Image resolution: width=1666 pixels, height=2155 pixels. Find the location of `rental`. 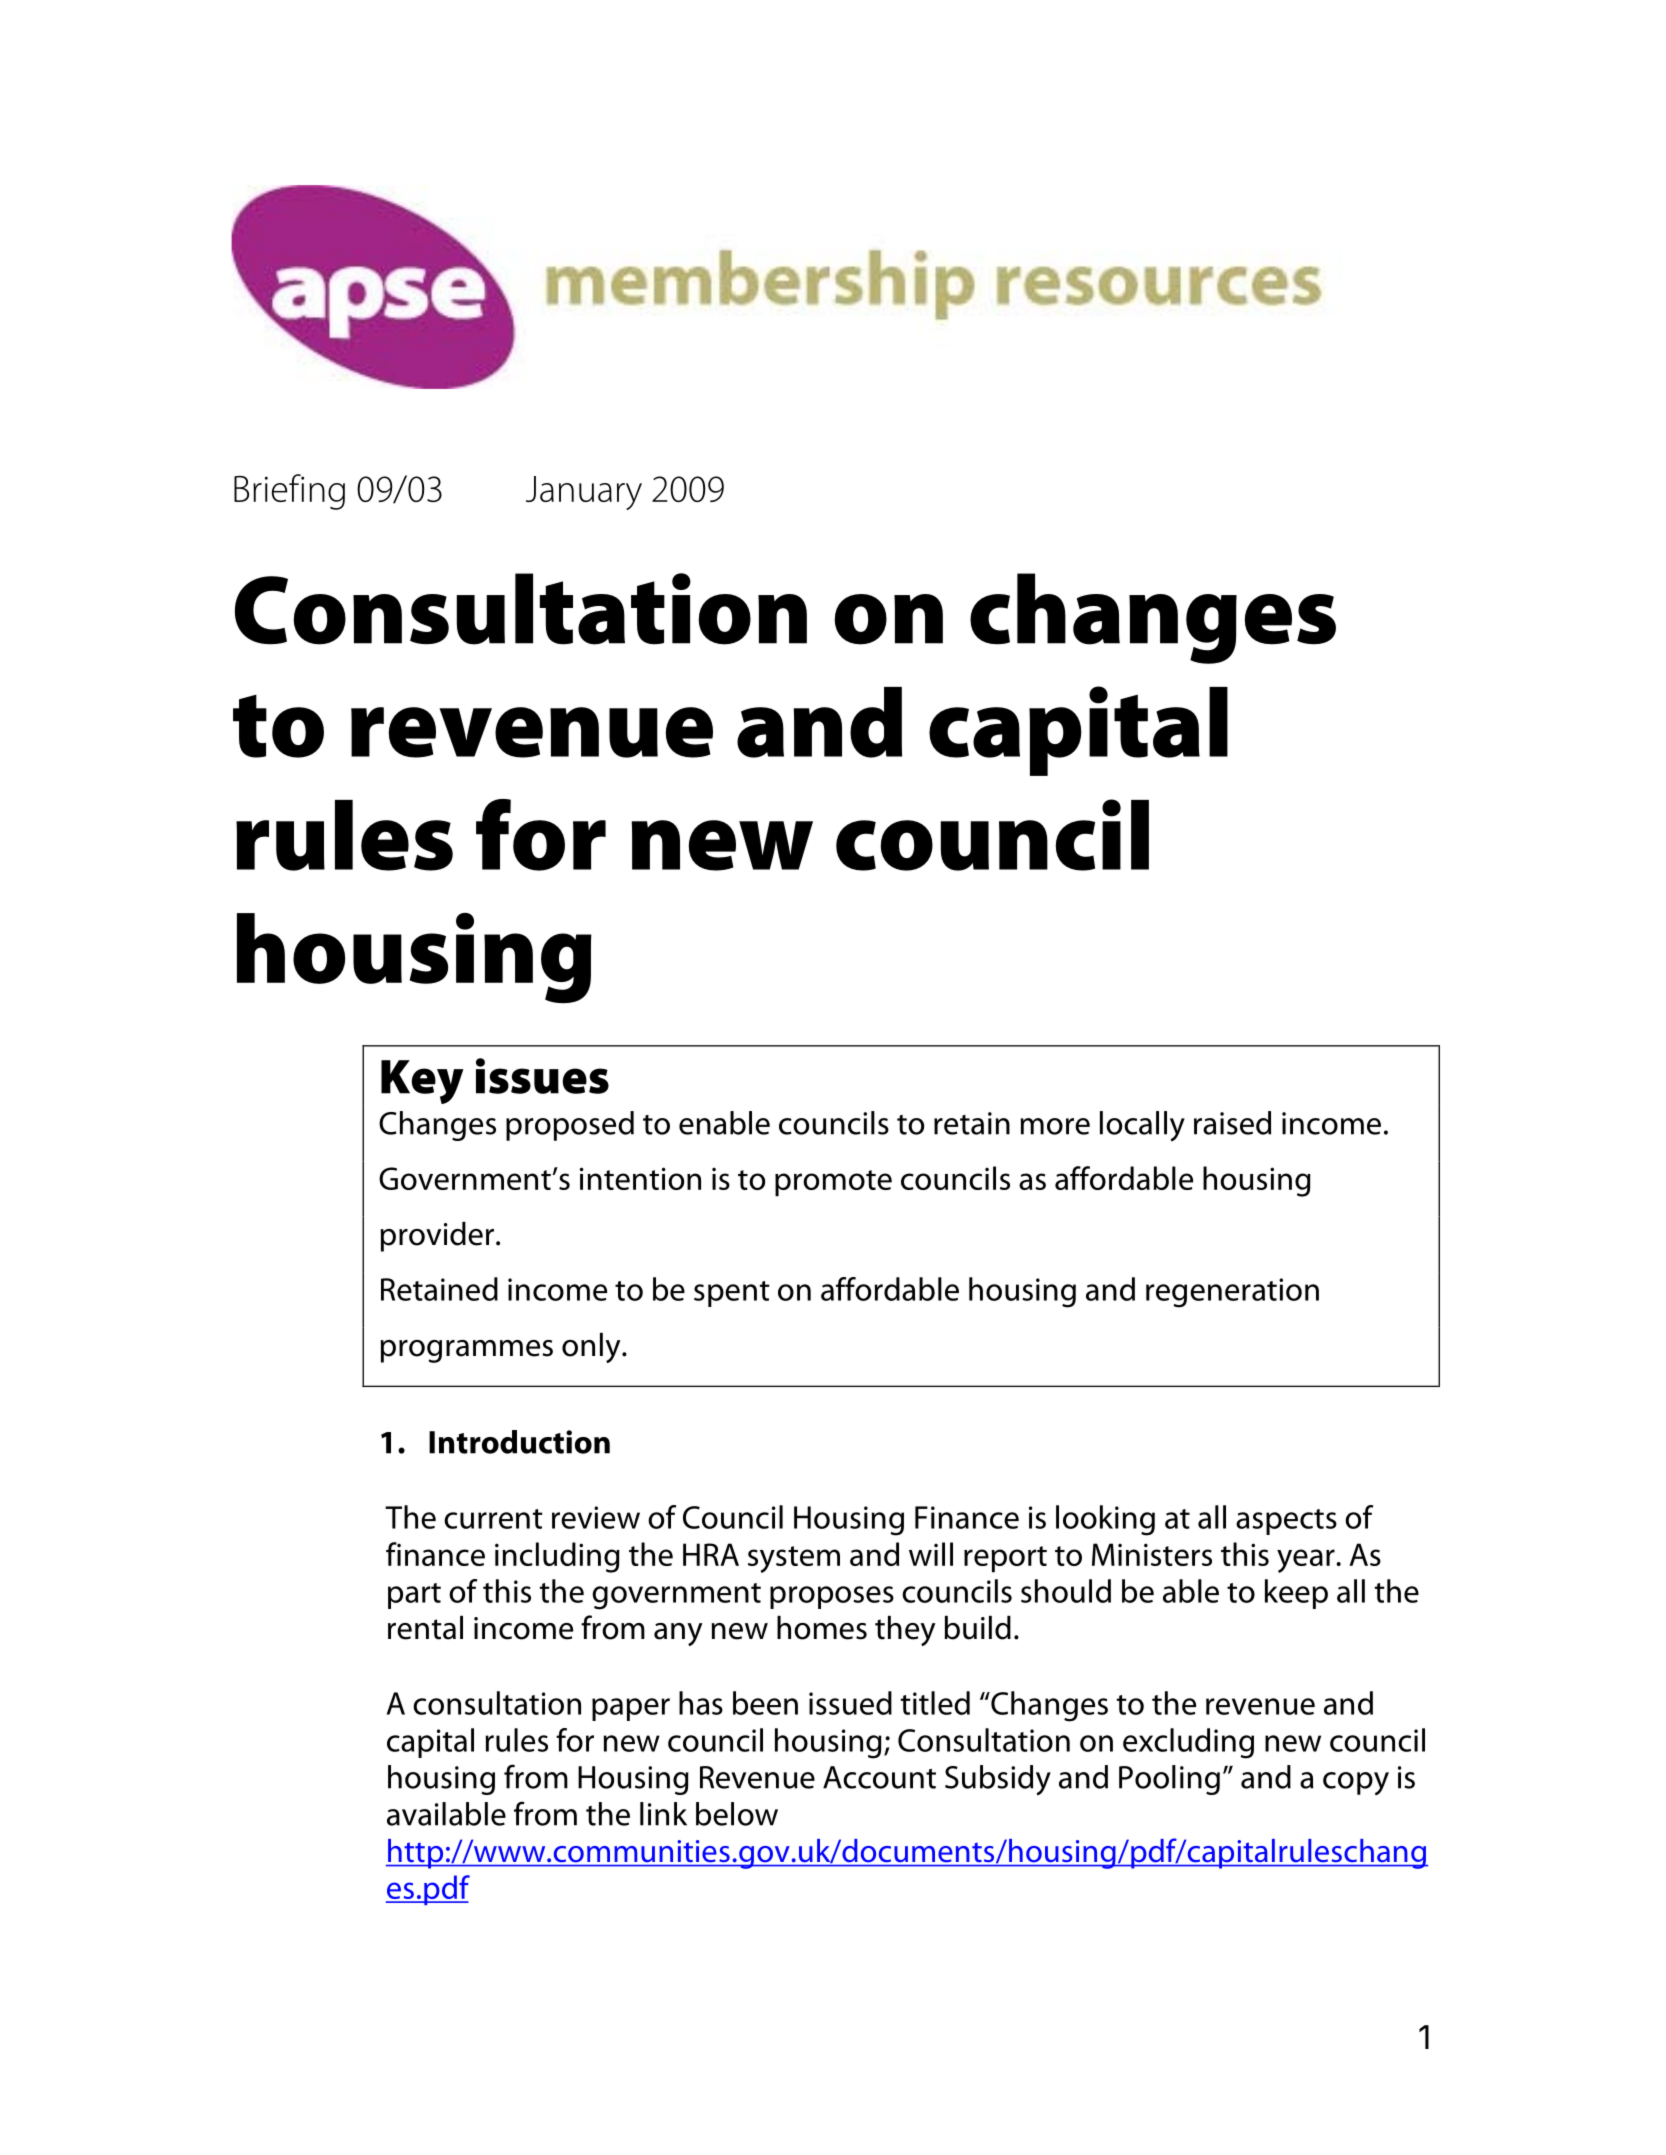

rental is located at coordinates (425, 1628).
